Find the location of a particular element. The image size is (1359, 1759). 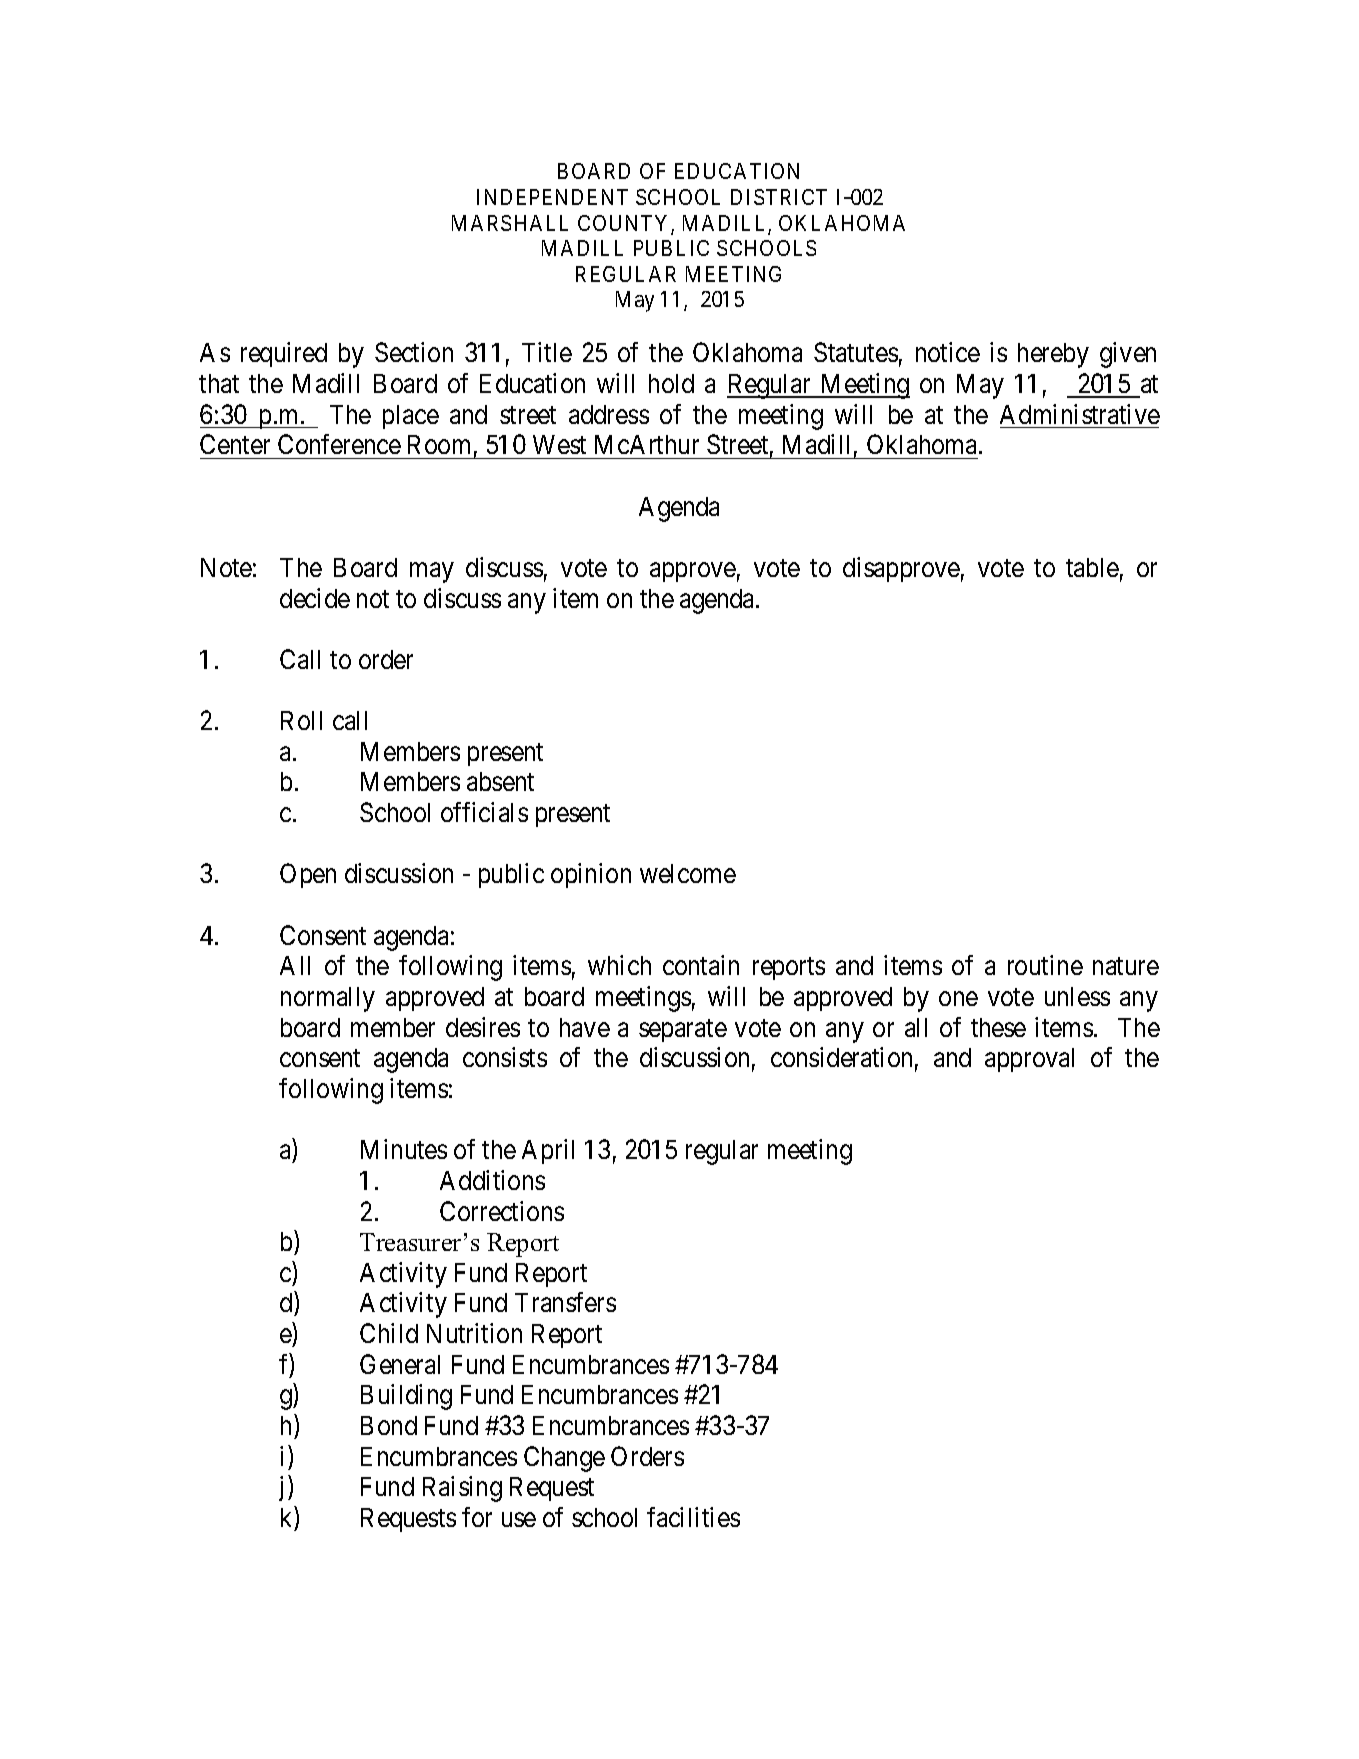

hereby is located at coordinates (1053, 355).
